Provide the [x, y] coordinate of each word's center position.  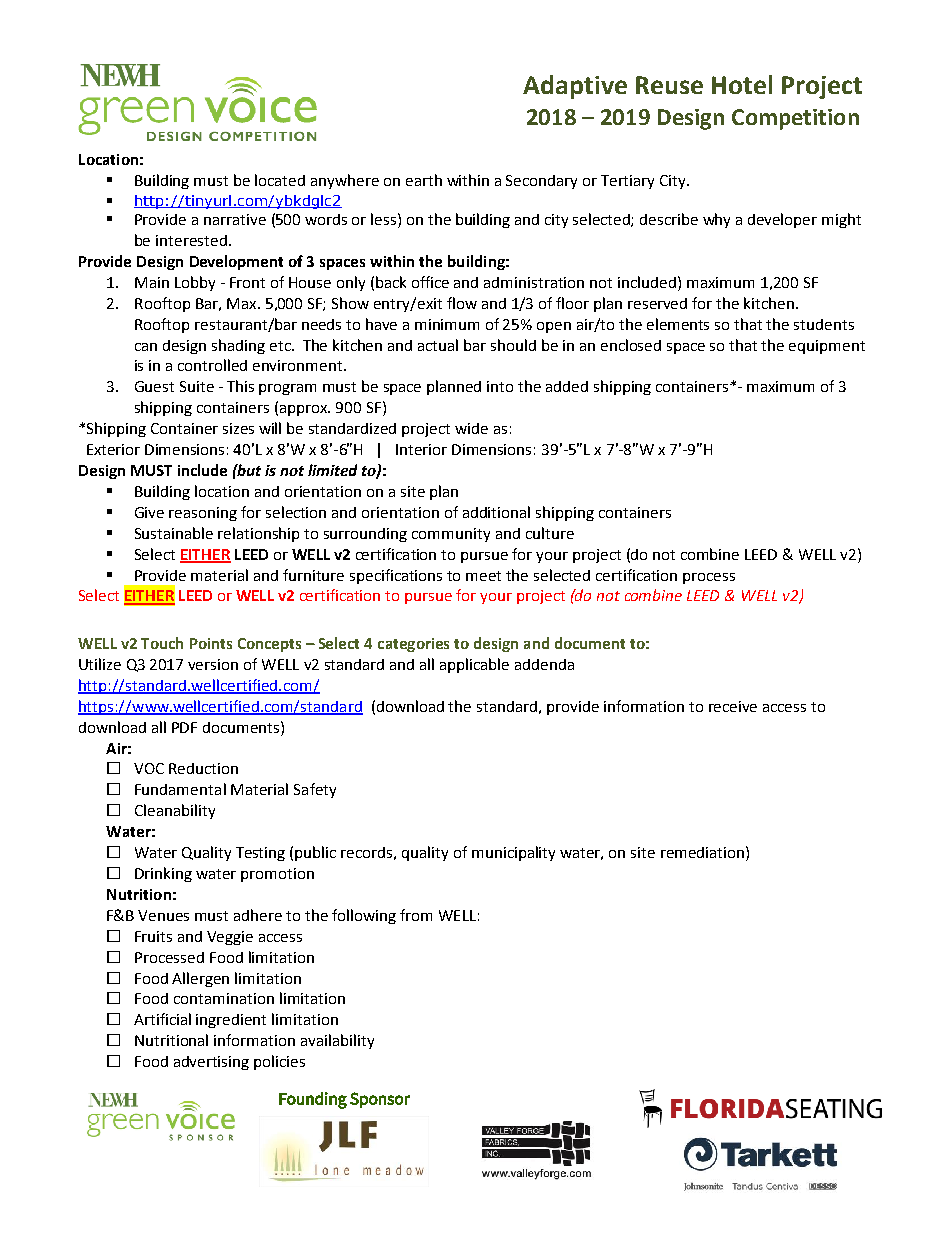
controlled [212, 365]
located [280, 180]
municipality [513, 853]
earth [424, 180]
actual [438, 345]
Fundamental [180, 789]
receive [733, 706]
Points [211, 643]
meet [483, 576]
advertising [211, 1063]
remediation [702, 852]
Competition [795, 119]
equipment [827, 347]
